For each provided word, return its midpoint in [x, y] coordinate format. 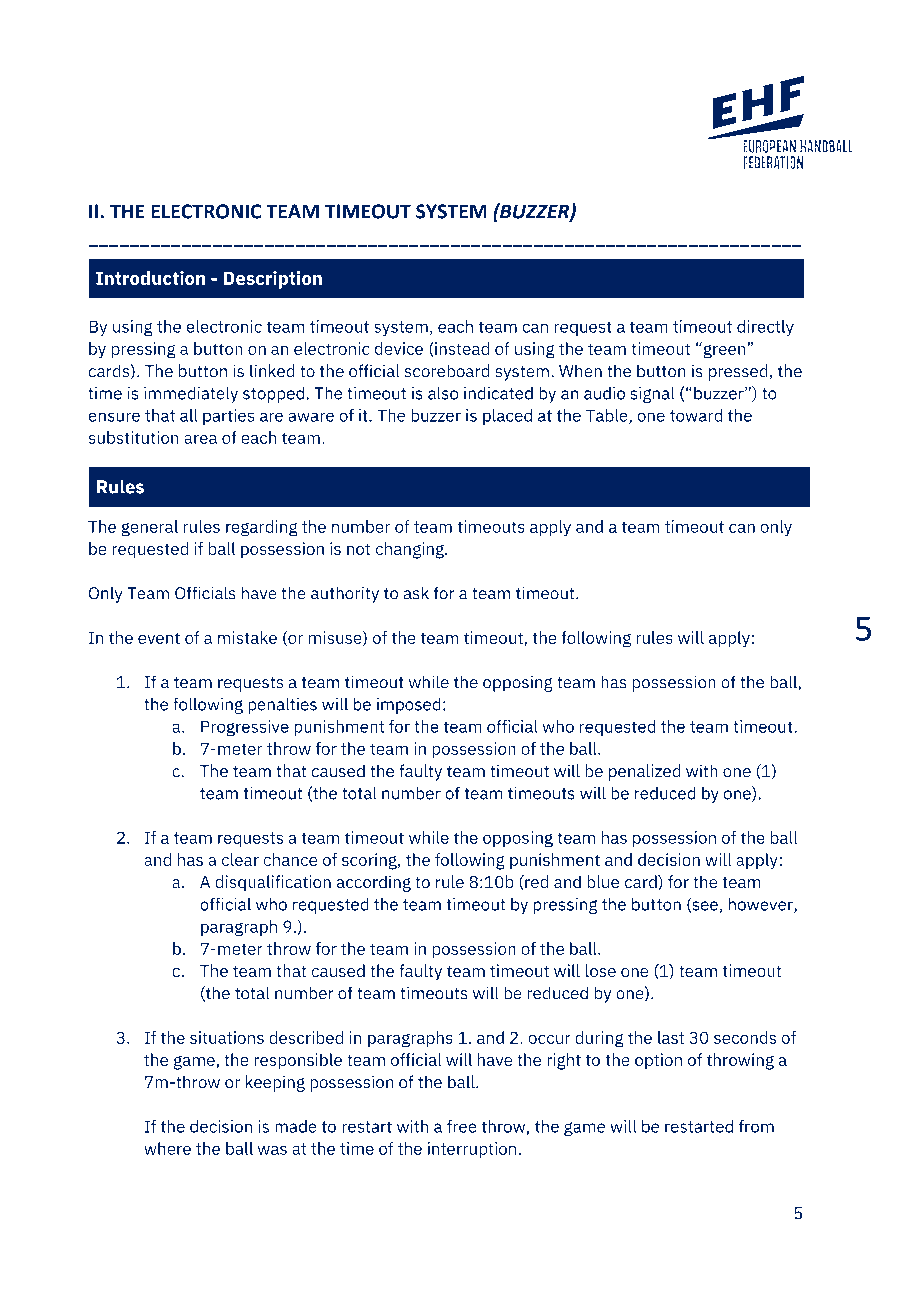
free [462, 1126]
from [756, 1126]
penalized [645, 772]
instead [461, 349]
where [167, 1148]
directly [765, 328]
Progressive [245, 728]
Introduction [150, 278]
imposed [409, 705]
